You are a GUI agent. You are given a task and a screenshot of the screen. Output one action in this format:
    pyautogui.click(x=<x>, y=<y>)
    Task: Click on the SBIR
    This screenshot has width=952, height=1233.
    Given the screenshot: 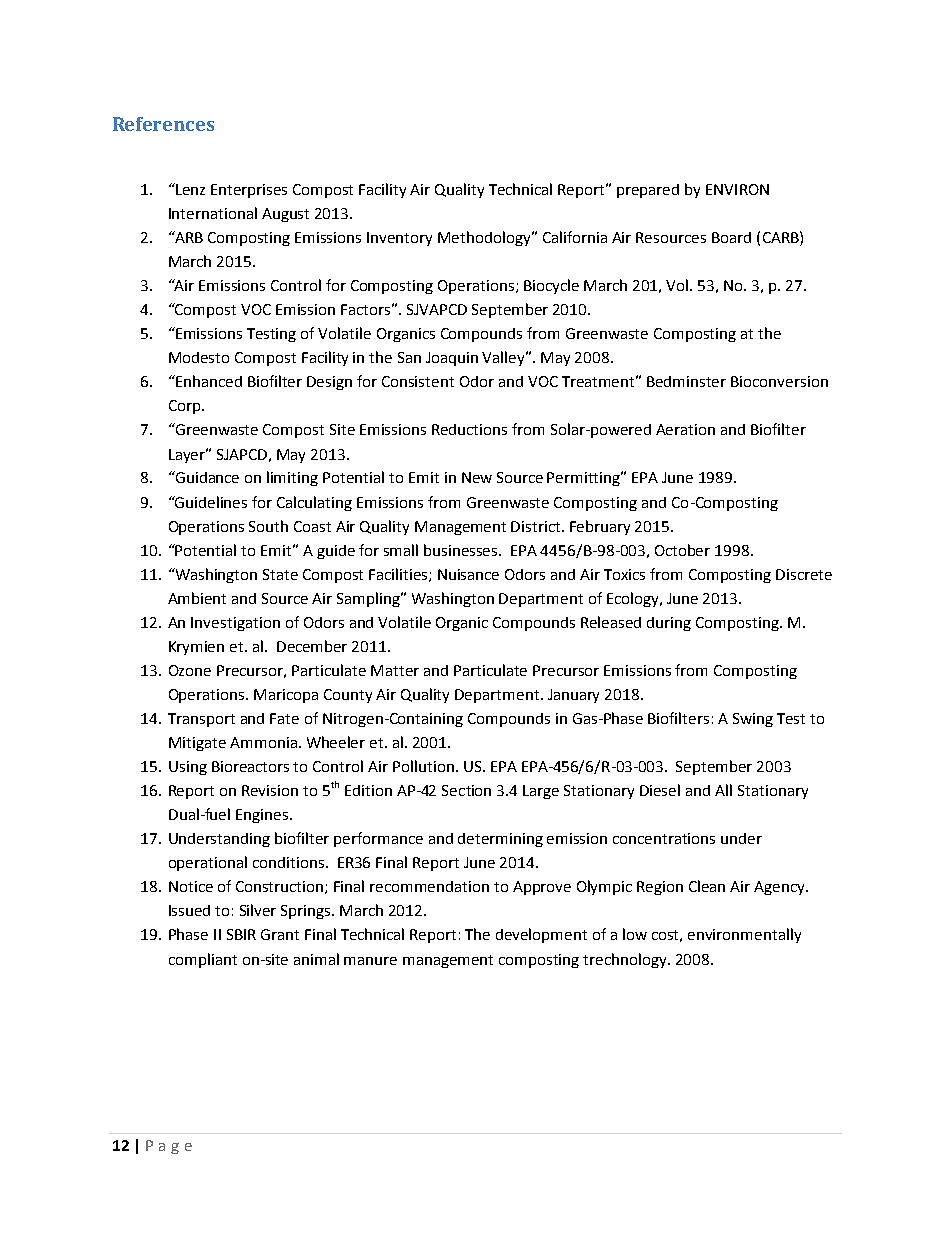 What is the action you would take?
    pyautogui.click(x=241, y=934)
